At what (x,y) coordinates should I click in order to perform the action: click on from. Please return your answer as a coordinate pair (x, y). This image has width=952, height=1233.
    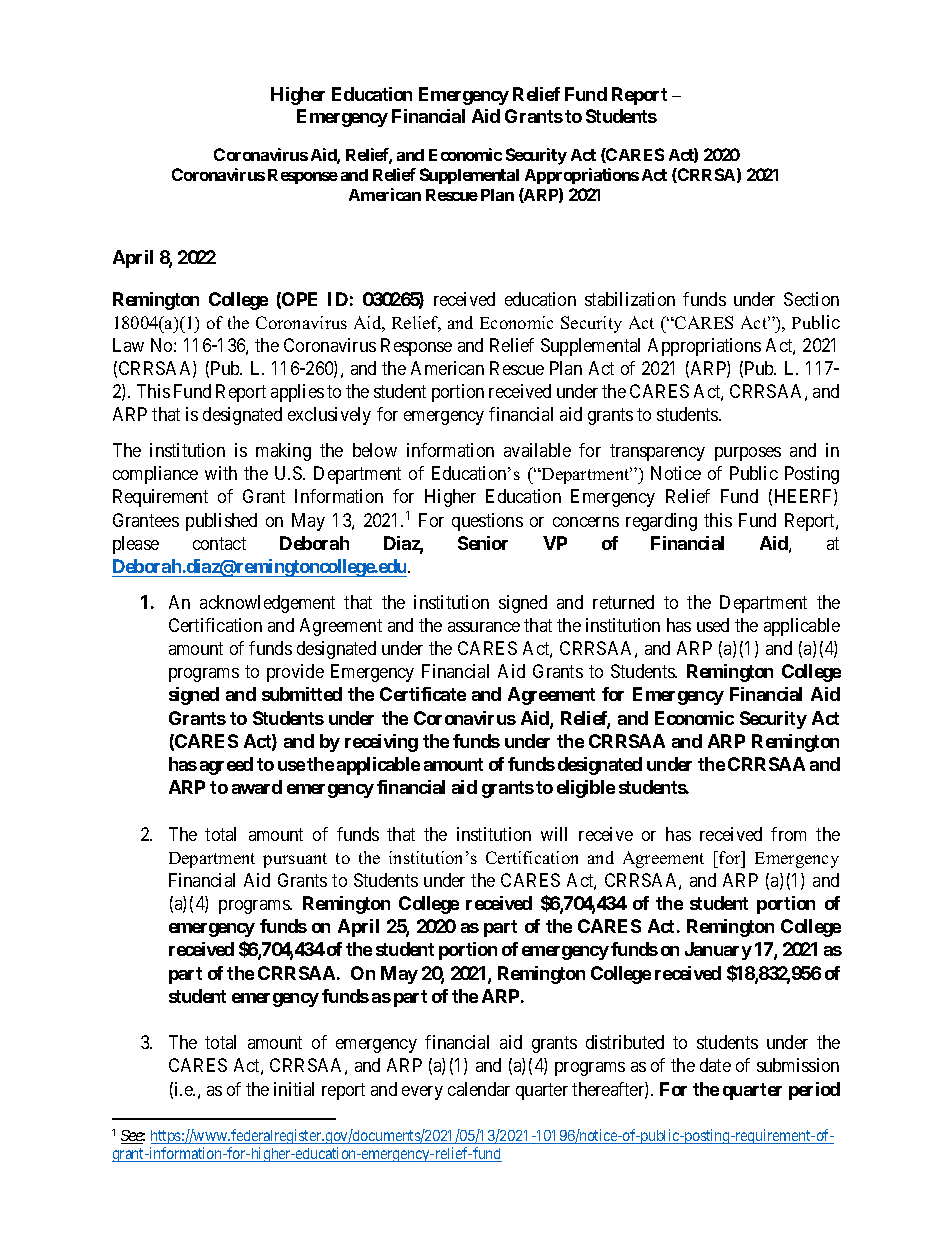
    Looking at the image, I should click on (788, 834).
